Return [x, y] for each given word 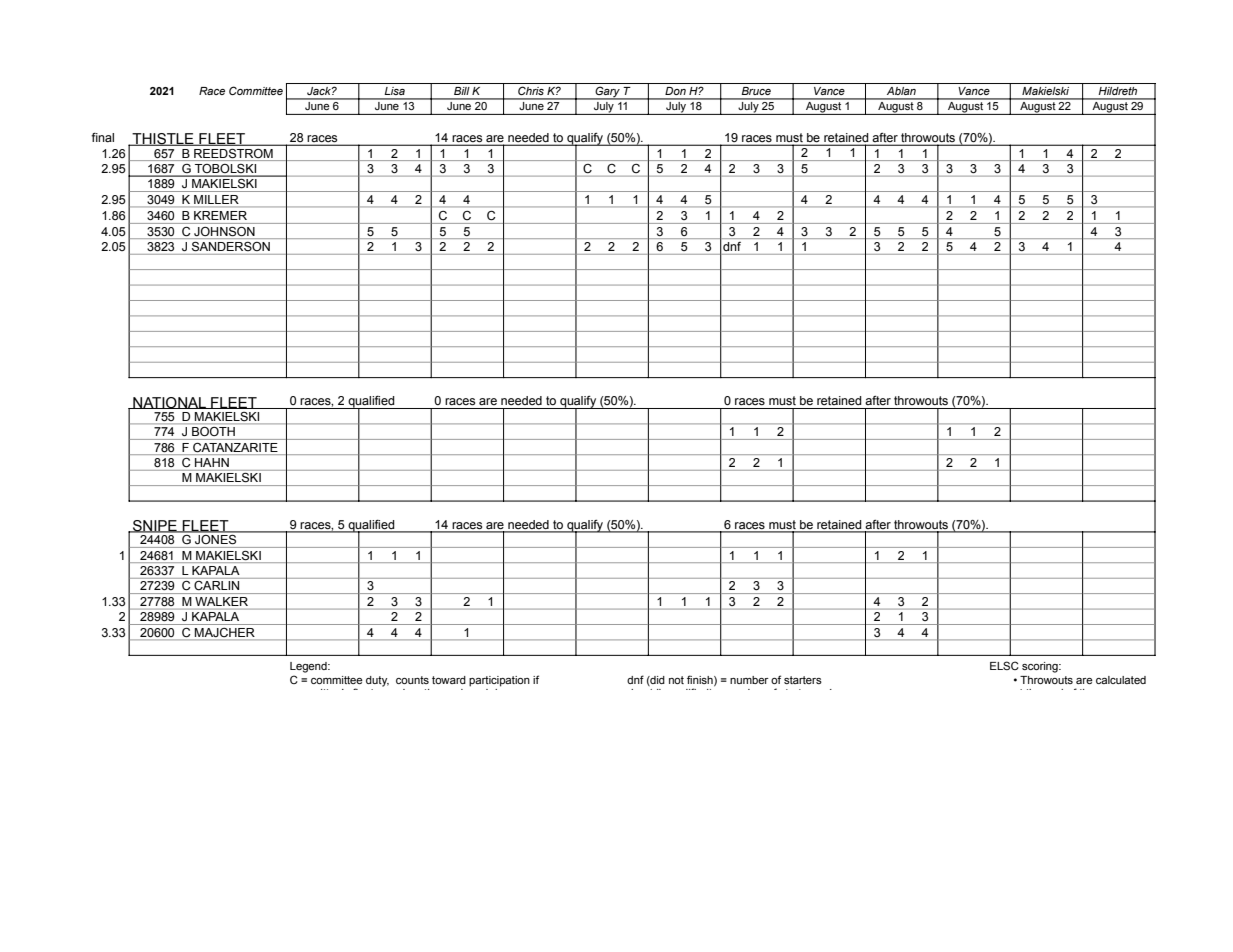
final [102, 138]
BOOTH [213, 431]
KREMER [220, 215]
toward [449, 680]
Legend [309, 667]
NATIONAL [170, 403]
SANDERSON [231, 246]
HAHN [212, 462]
